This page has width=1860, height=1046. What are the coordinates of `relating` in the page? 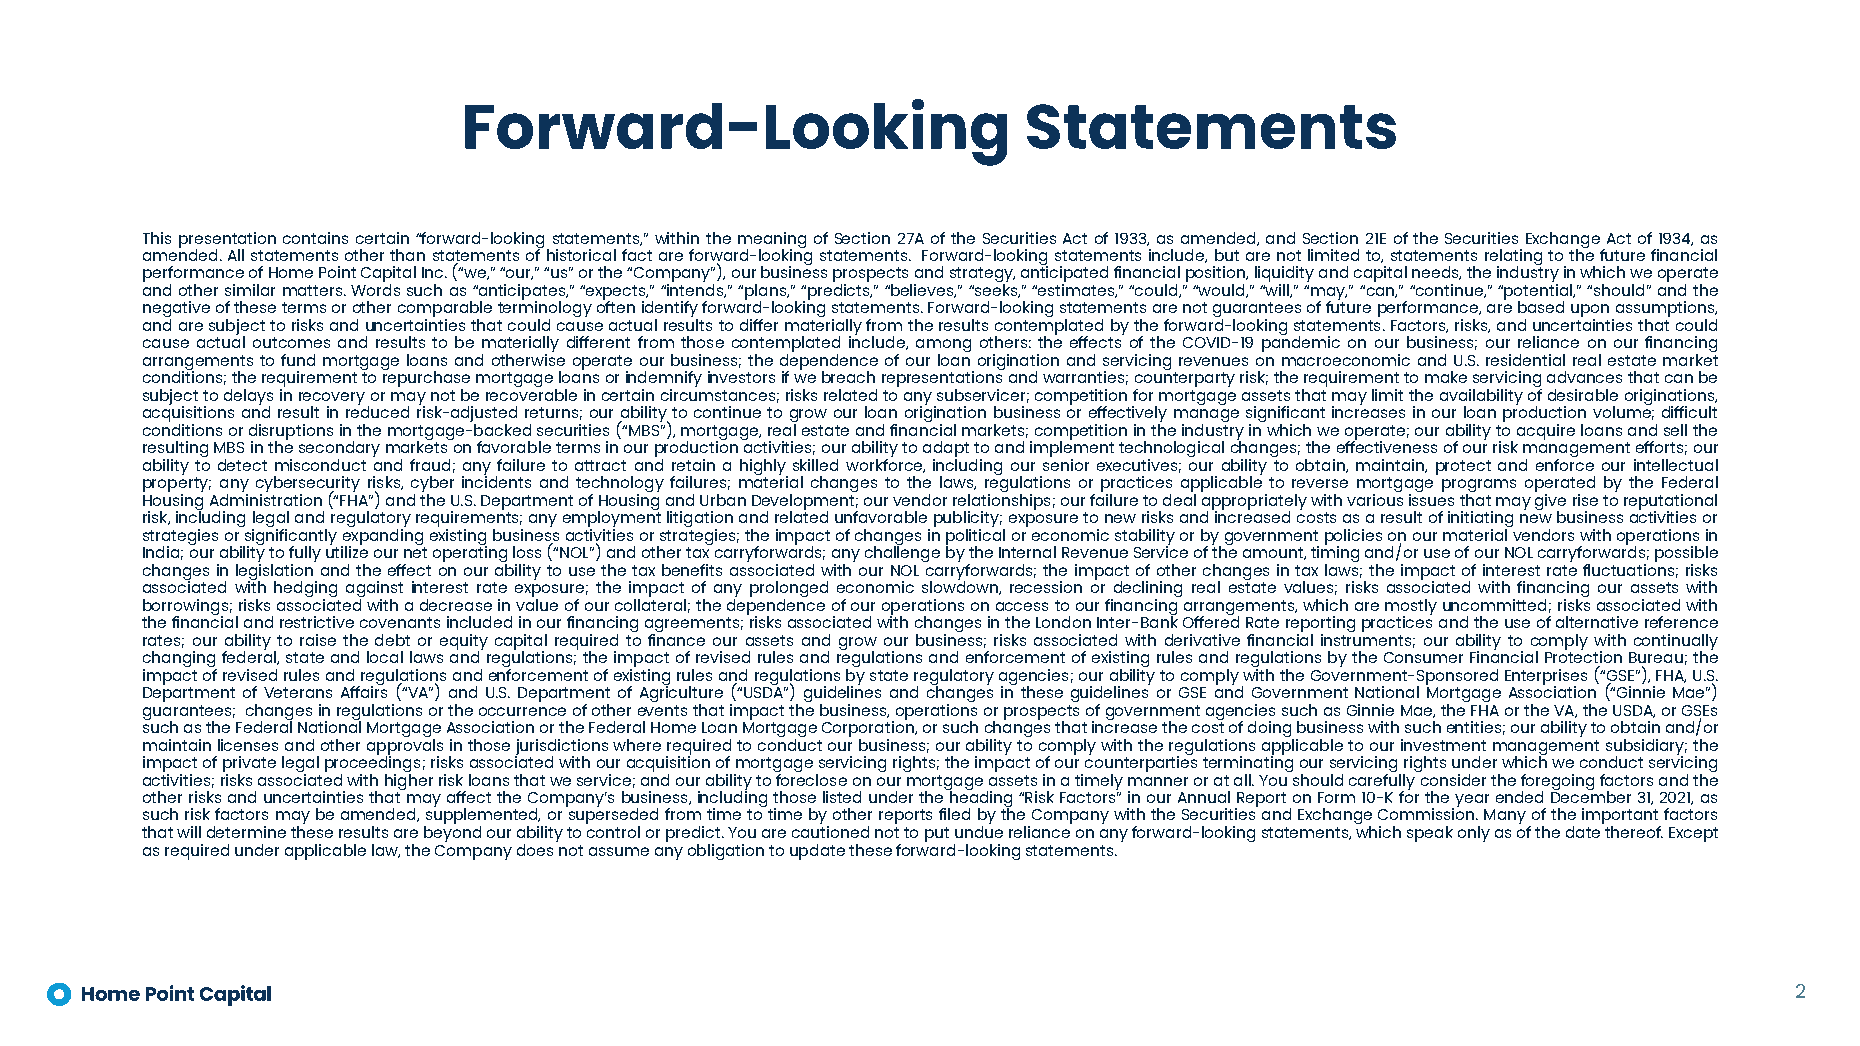 It's located at (1513, 258).
